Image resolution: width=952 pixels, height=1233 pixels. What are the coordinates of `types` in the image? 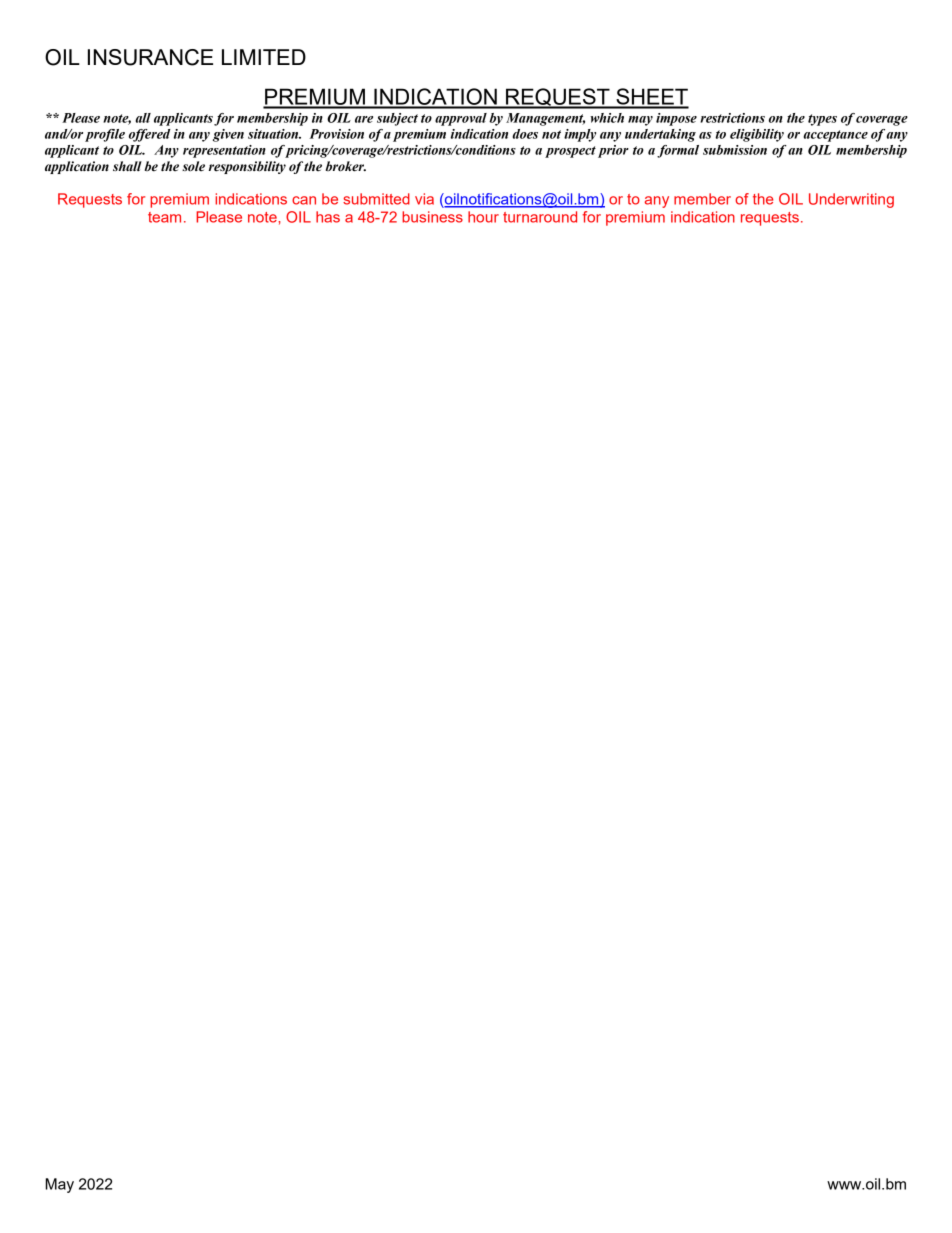 It's located at (822, 120).
